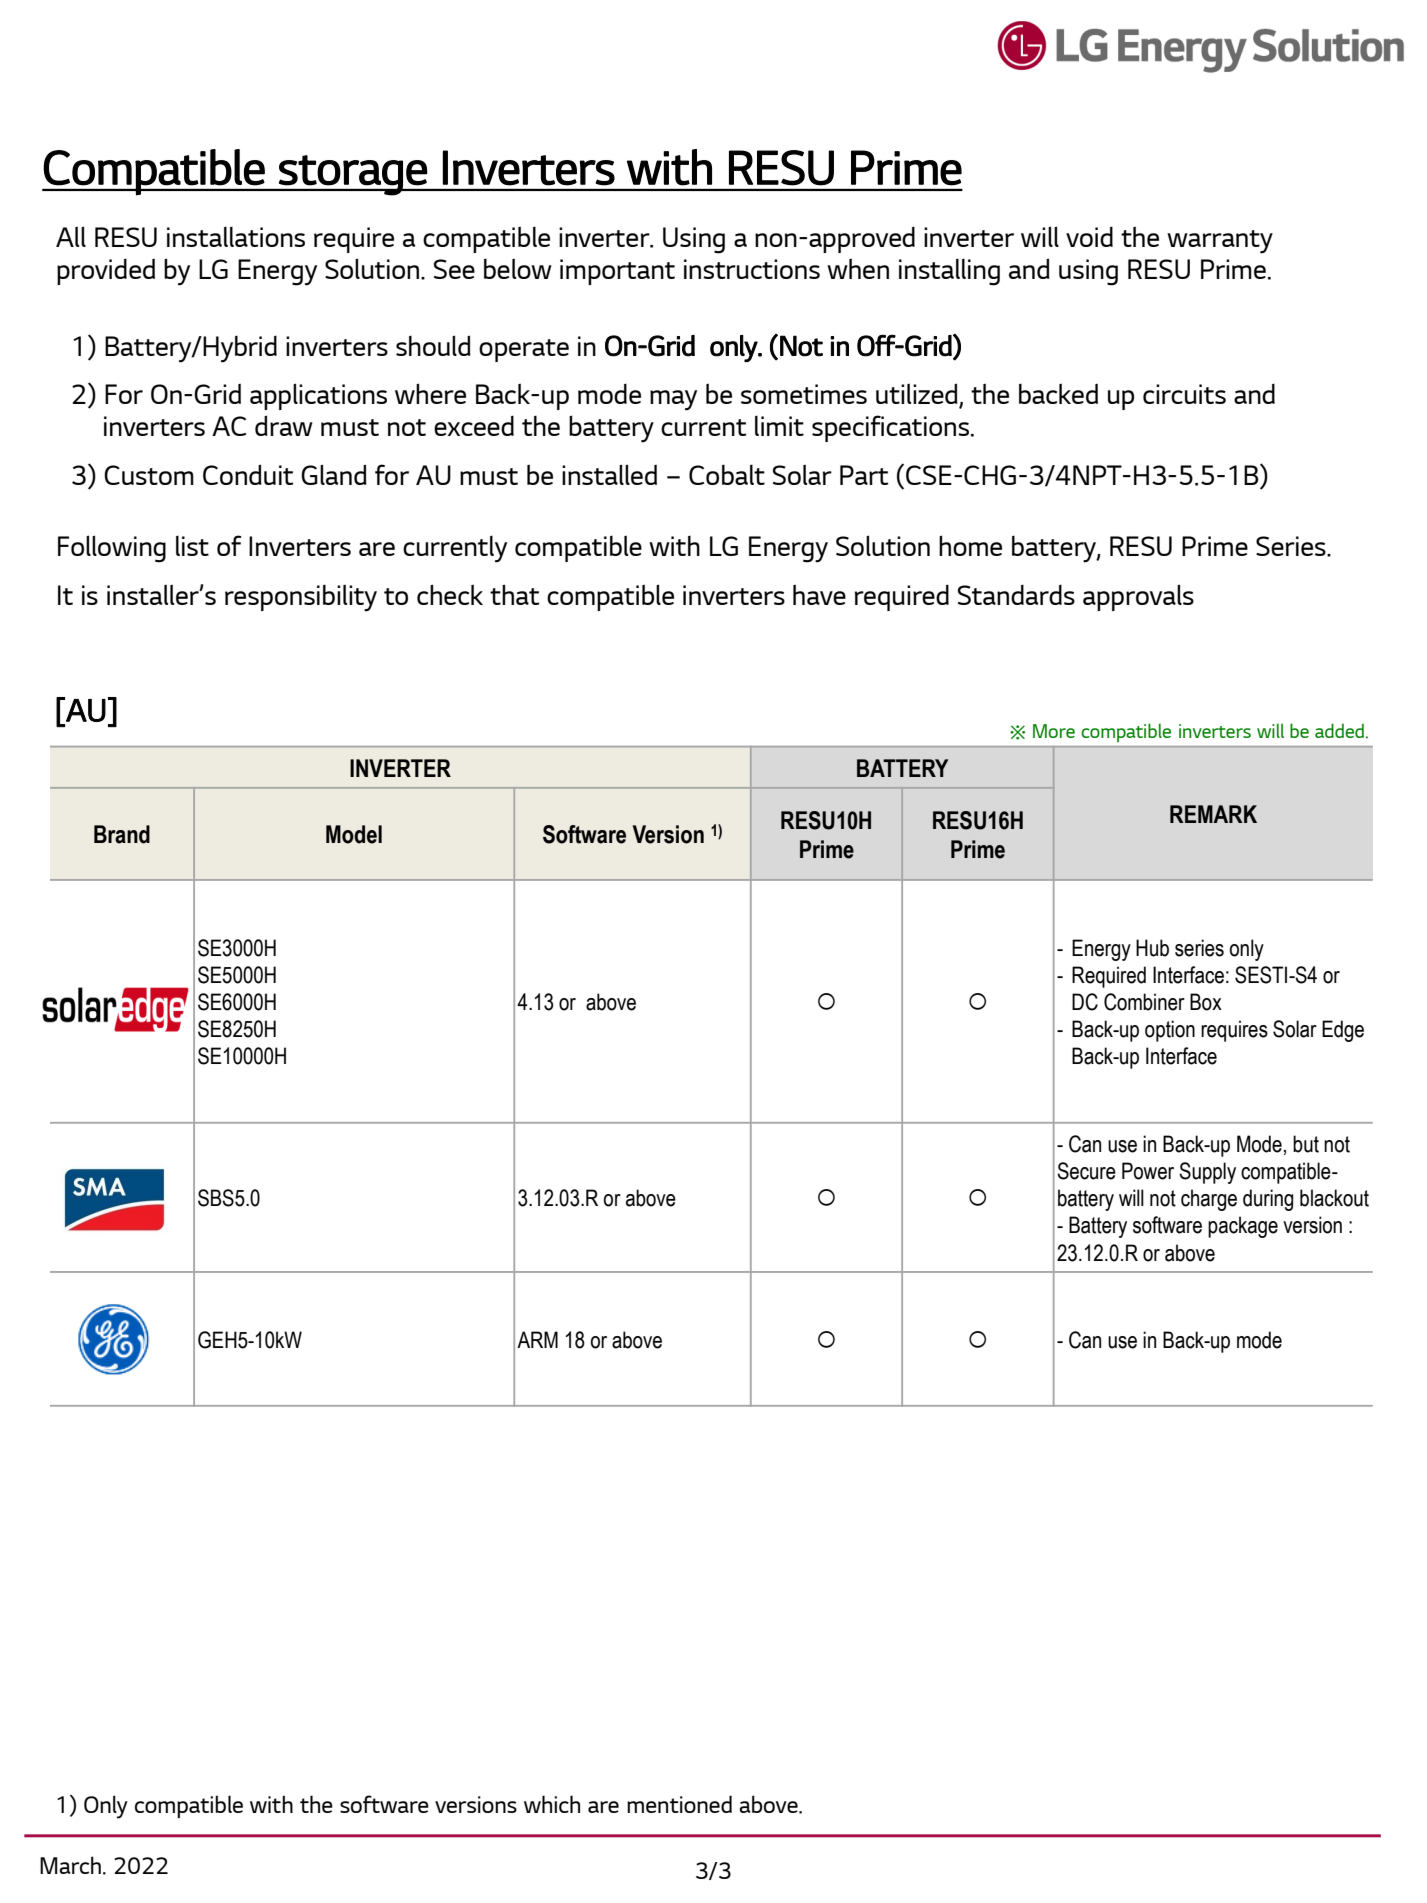 The image size is (1427, 1903). What do you see at coordinates (552, 1804) in the image?
I see `which` at bounding box center [552, 1804].
